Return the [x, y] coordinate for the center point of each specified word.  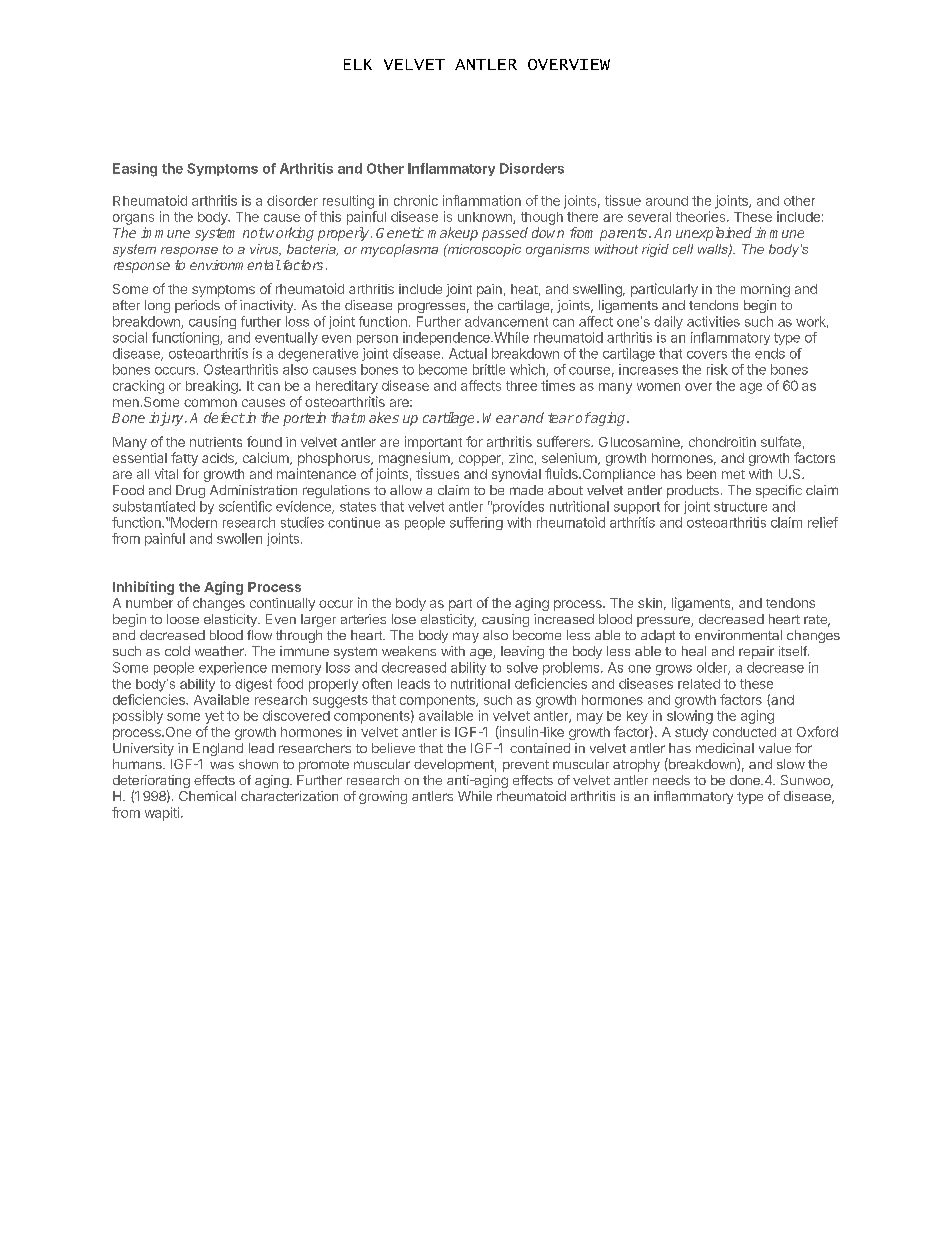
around [667, 201]
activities [713, 321]
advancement [506, 321]
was [222, 765]
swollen [239, 538]
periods [197, 306]
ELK [358, 64]
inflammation [482, 200]
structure [740, 507]
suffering [476, 523]
